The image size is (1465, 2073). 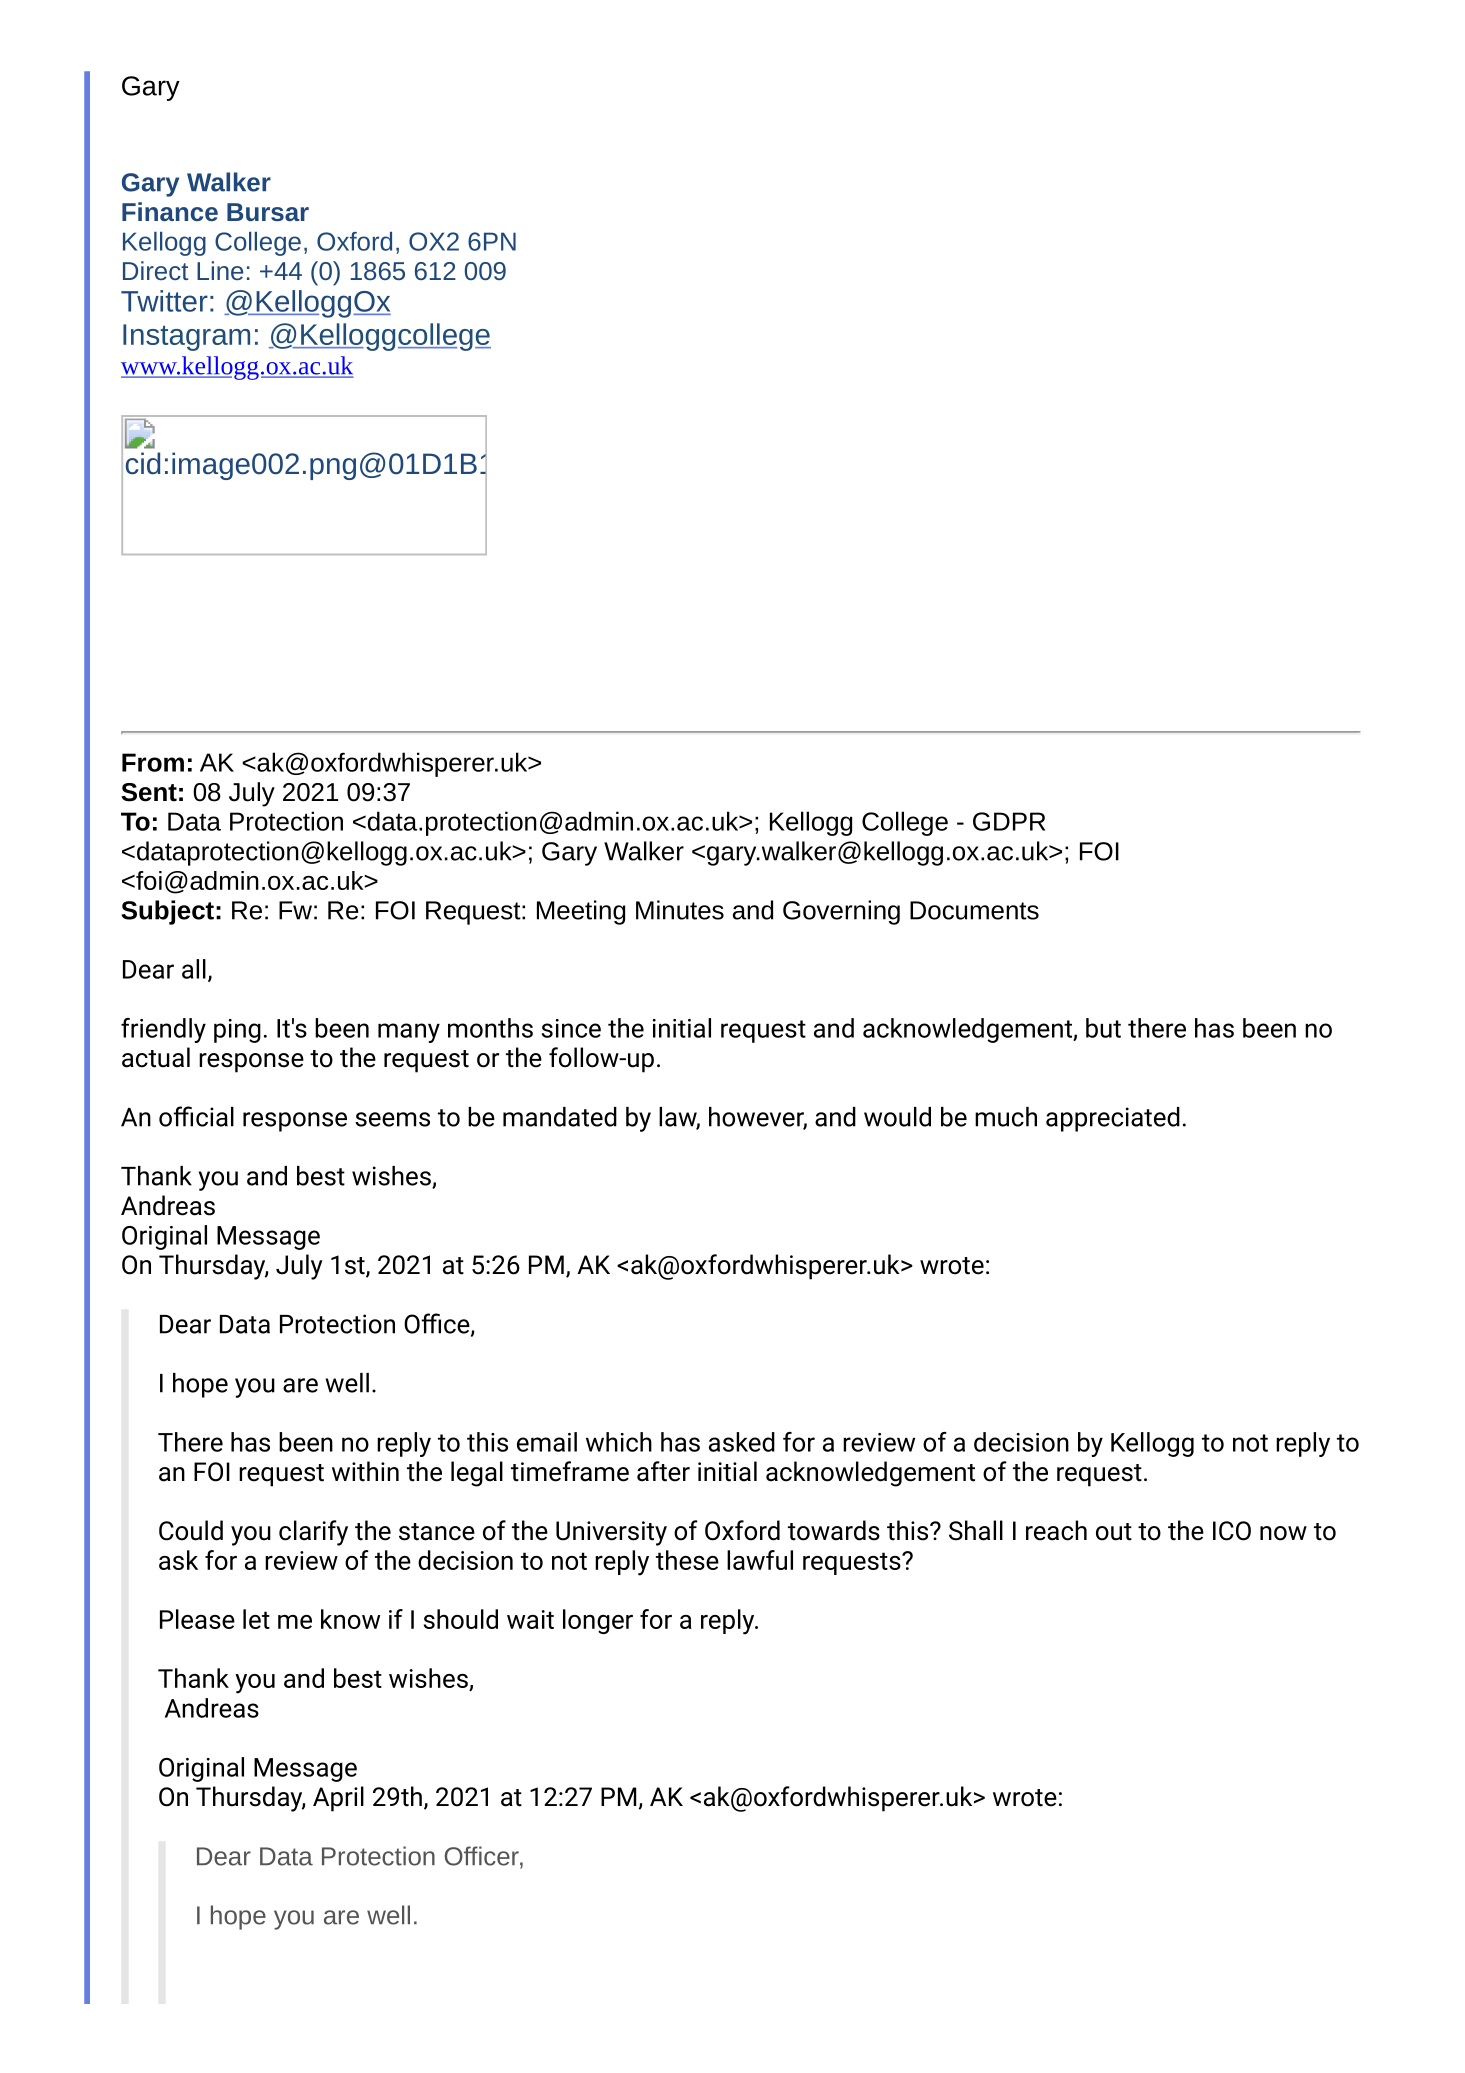 I want to click on out, so click(x=1114, y=1532).
